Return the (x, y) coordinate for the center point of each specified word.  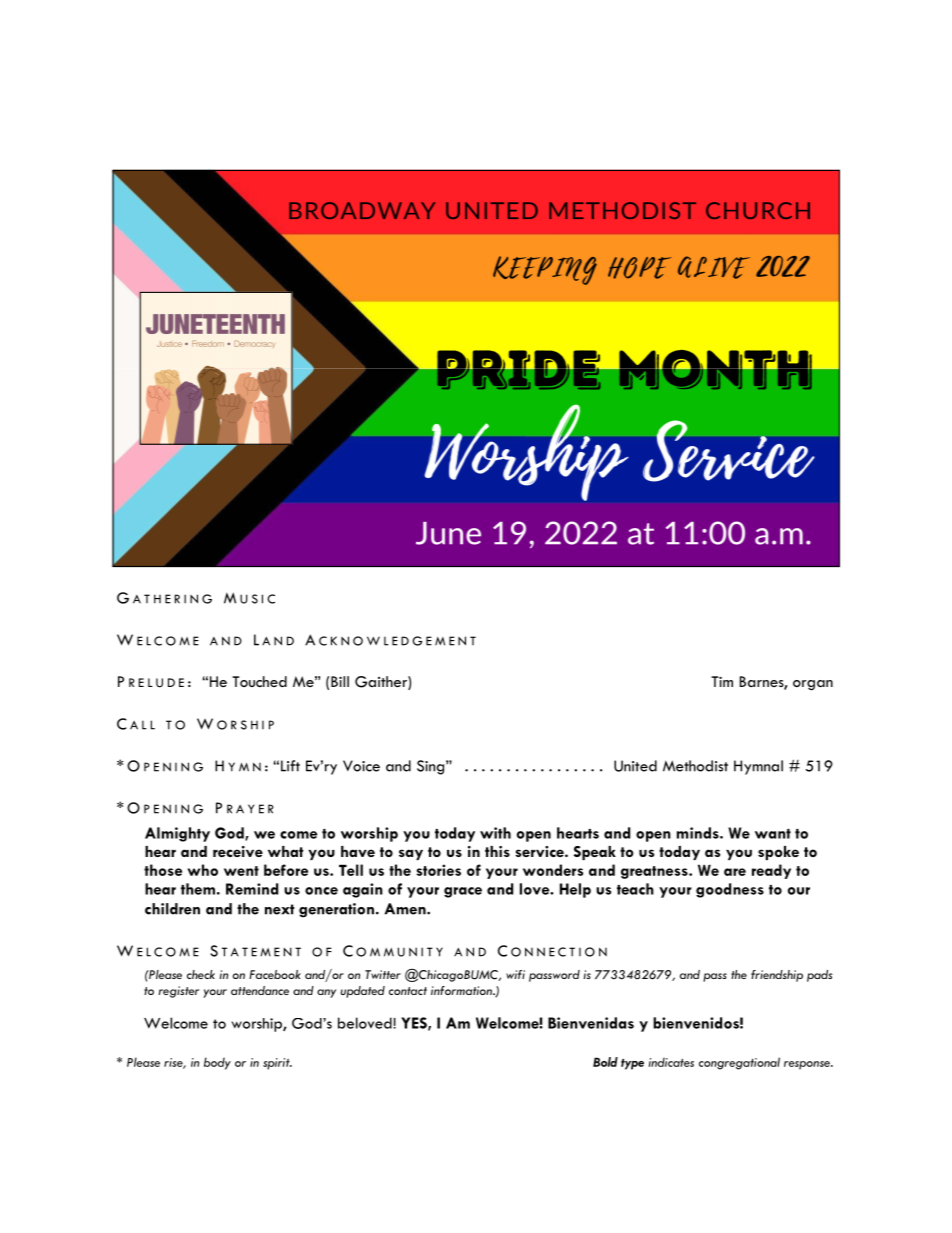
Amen (406, 909)
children (172, 909)
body (217, 1063)
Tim (722, 681)
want (773, 834)
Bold (605, 1062)
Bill (340, 681)
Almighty (177, 834)
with (495, 833)
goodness (730, 890)
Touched (259, 681)
